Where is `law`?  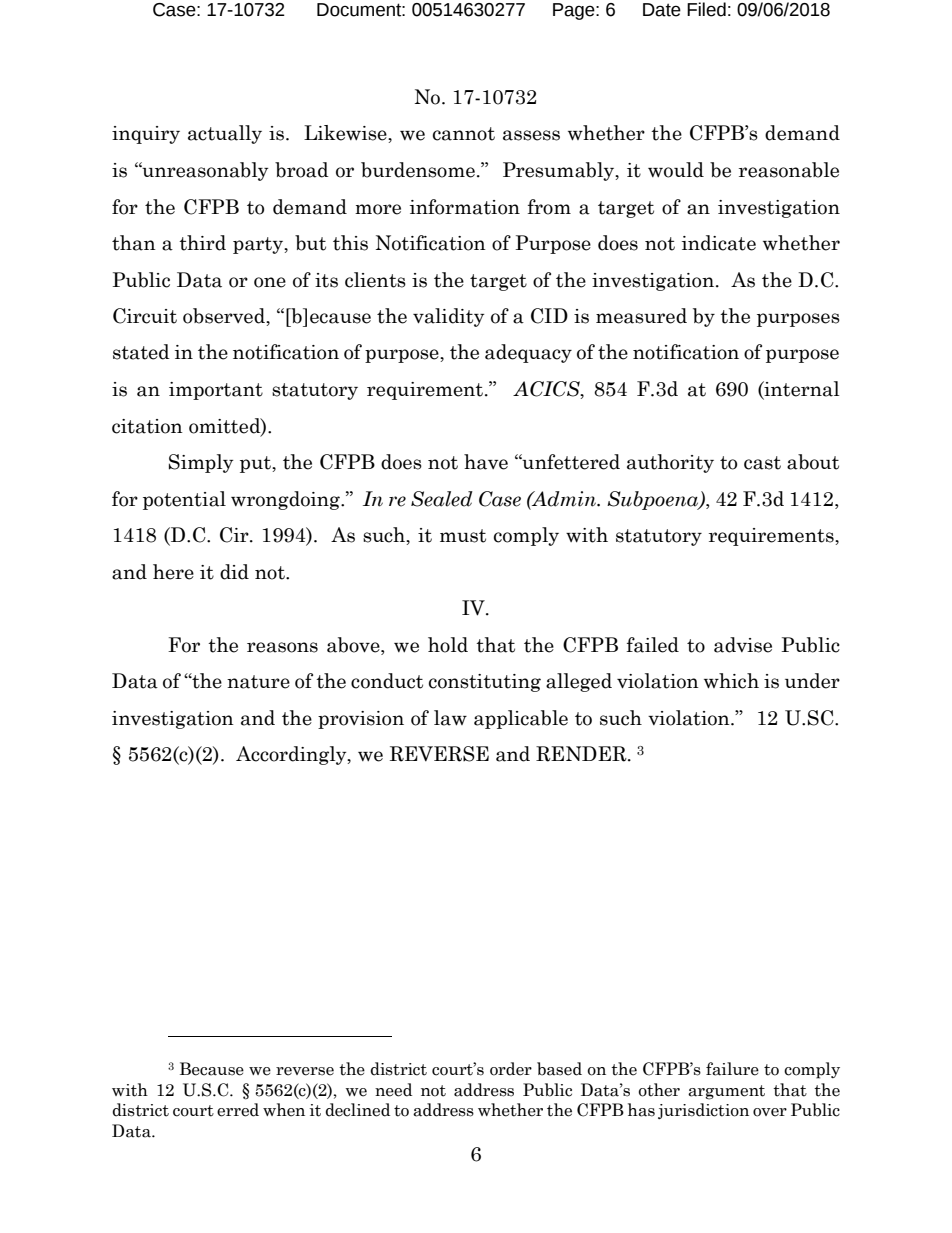 law is located at coordinates (450, 718).
